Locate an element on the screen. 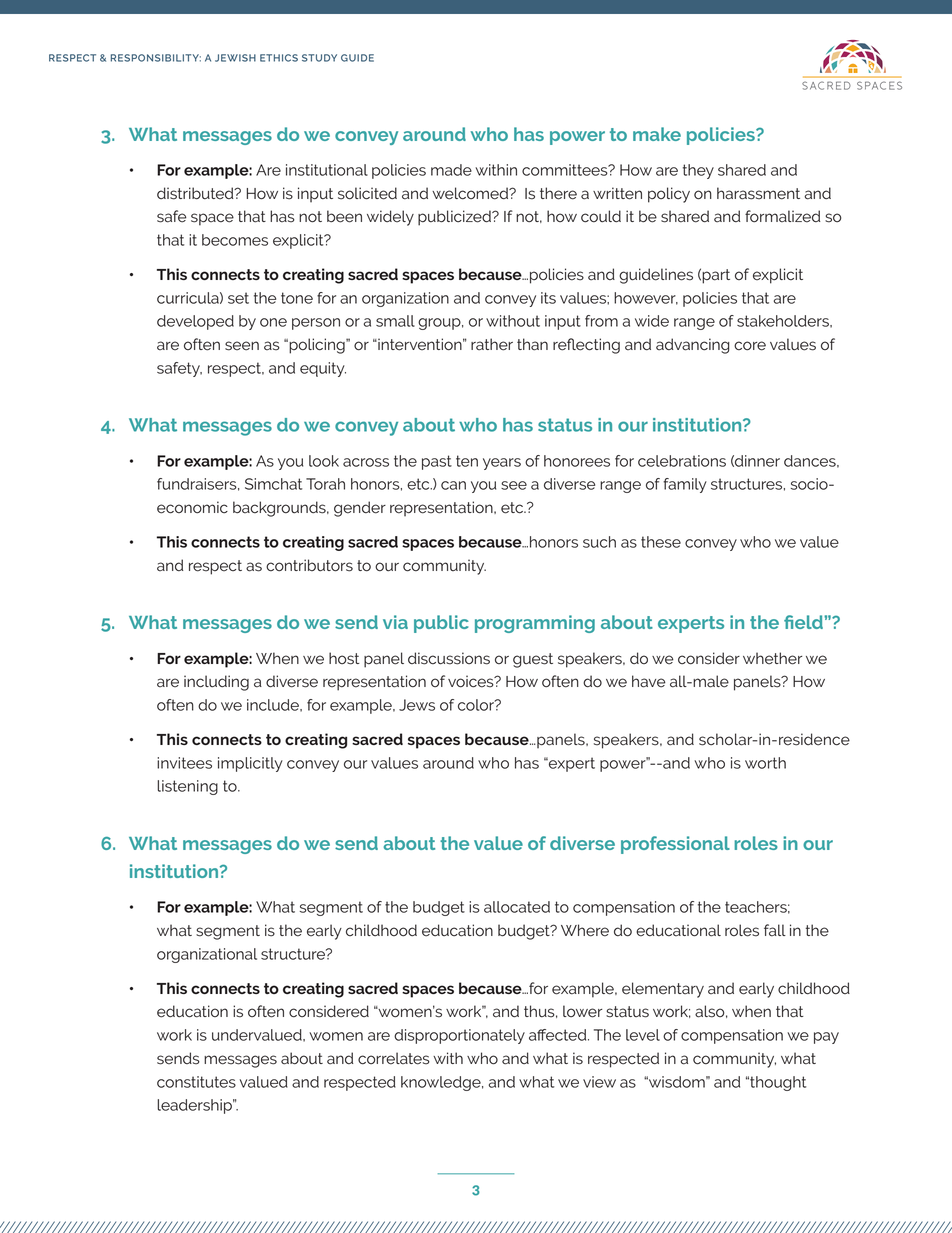  ETHICS is located at coordinates (279, 58).
